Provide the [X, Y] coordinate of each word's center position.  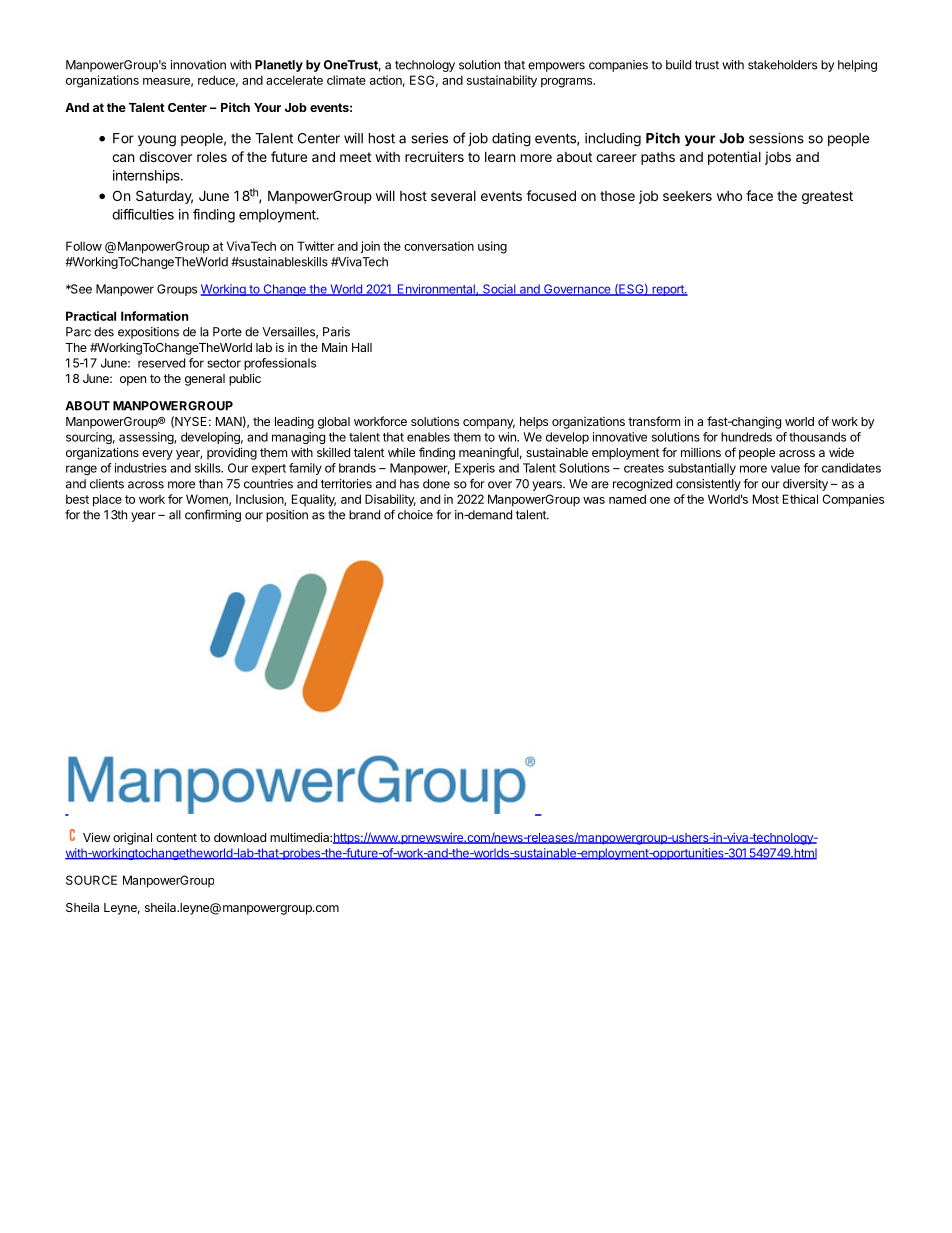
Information [155, 316]
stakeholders [782, 65]
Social [499, 290]
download [240, 837]
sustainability [502, 81]
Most [766, 499]
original [132, 838]
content [176, 837]
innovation [198, 65]
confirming [213, 516]
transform [654, 421]
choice [415, 515]
